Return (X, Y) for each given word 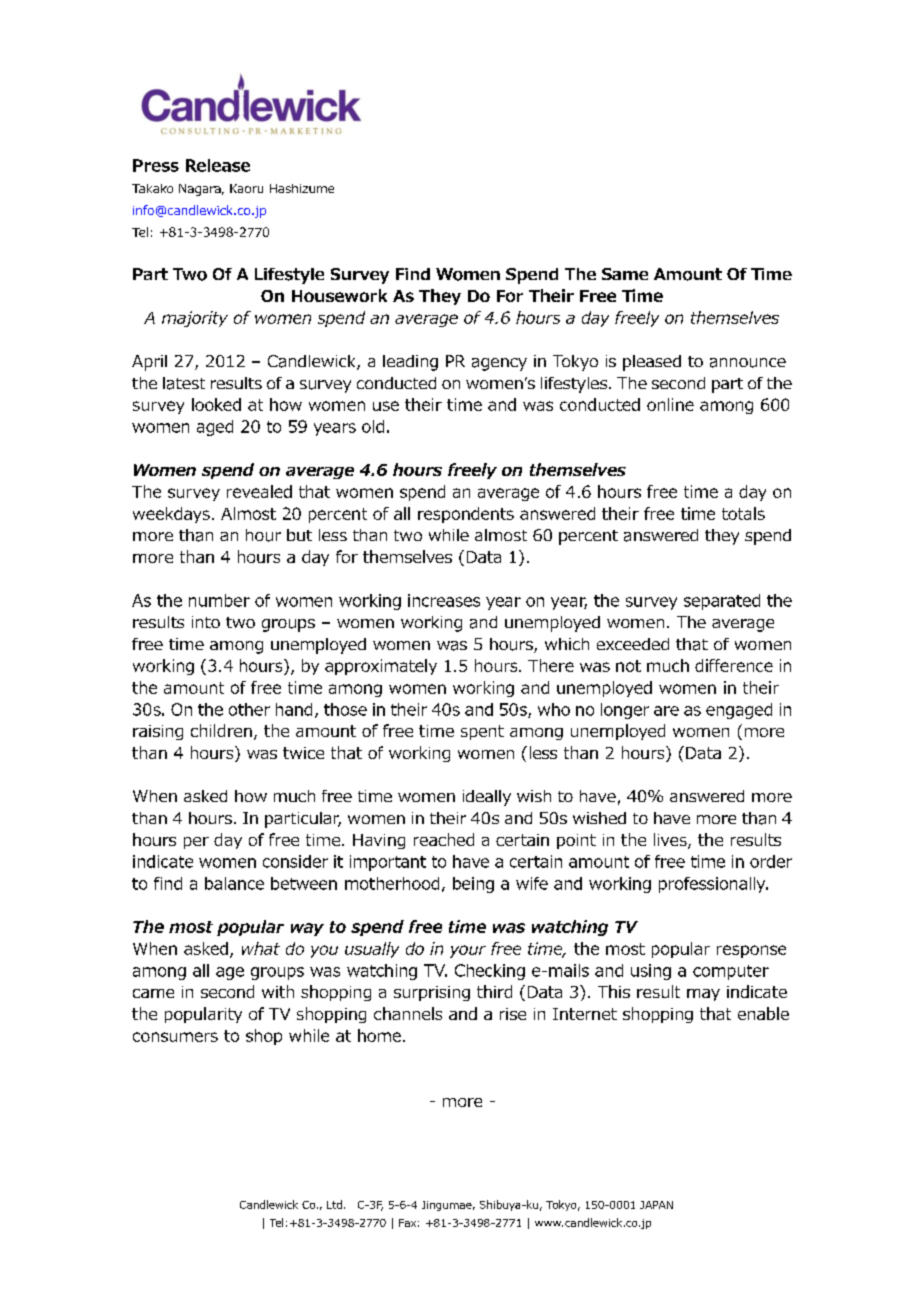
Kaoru (246, 188)
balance (234, 883)
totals (743, 513)
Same (625, 274)
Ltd (334, 1204)
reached (444, 839)
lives (671, 841)
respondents (466, 515)
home (379, 1035)
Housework (339, 295)
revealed (259, 491)
